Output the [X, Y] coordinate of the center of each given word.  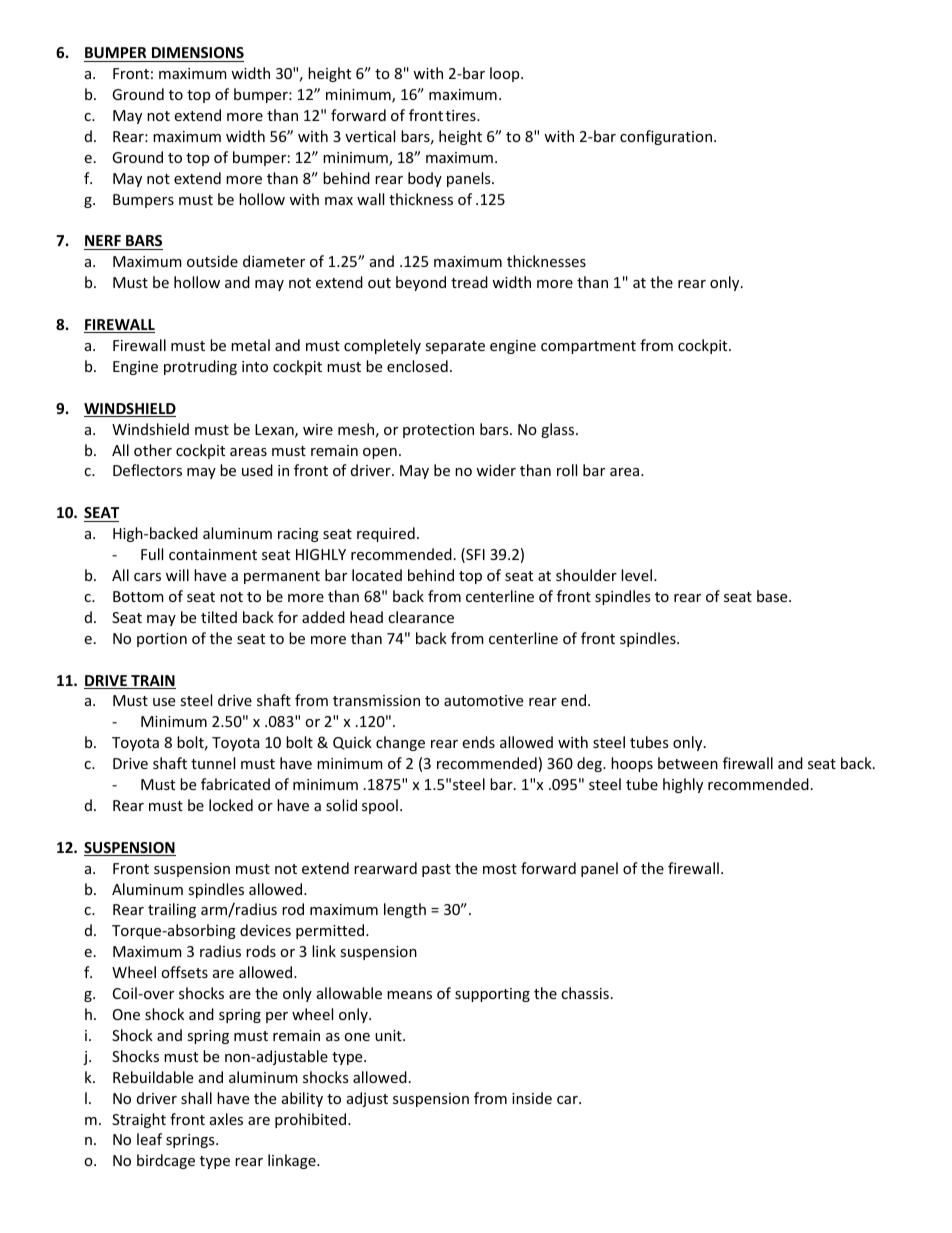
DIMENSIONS [197, 54]
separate [455, 347]
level [638, 575]
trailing [172, 910]
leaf [149, 1139]
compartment [588, 347]
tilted [219, 617]
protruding [200, 367]
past [436, 870]
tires [462, 115]
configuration [667, 137]
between [688, 763]
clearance [421, 617]
